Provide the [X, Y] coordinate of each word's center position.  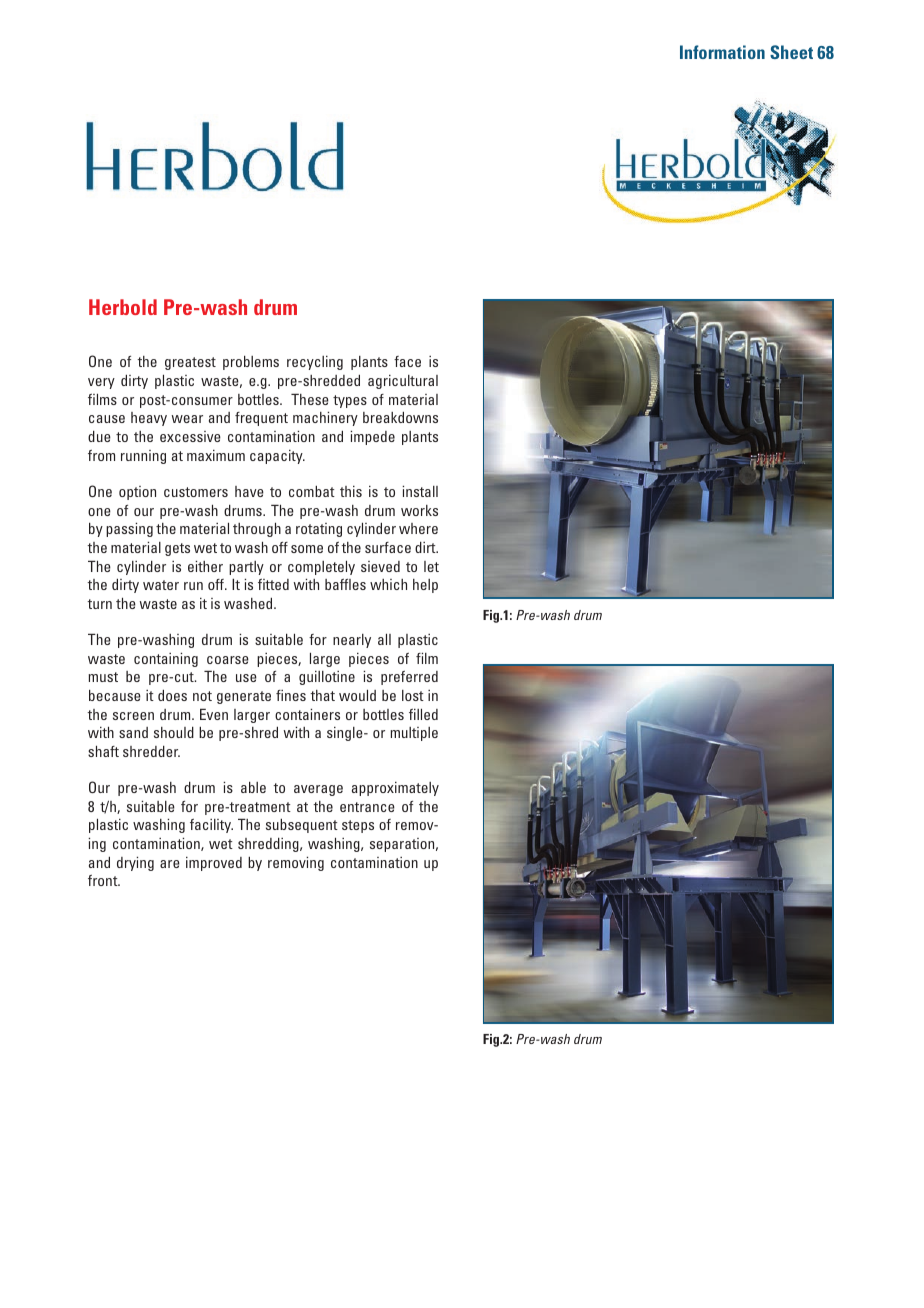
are [170, 864]
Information [722, 52]
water [161, 585]
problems [251, 363]
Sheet [791, 52]
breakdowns [400, 417]
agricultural [403, 382]
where [418, 528]
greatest [190, 363]
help [425, 586]
